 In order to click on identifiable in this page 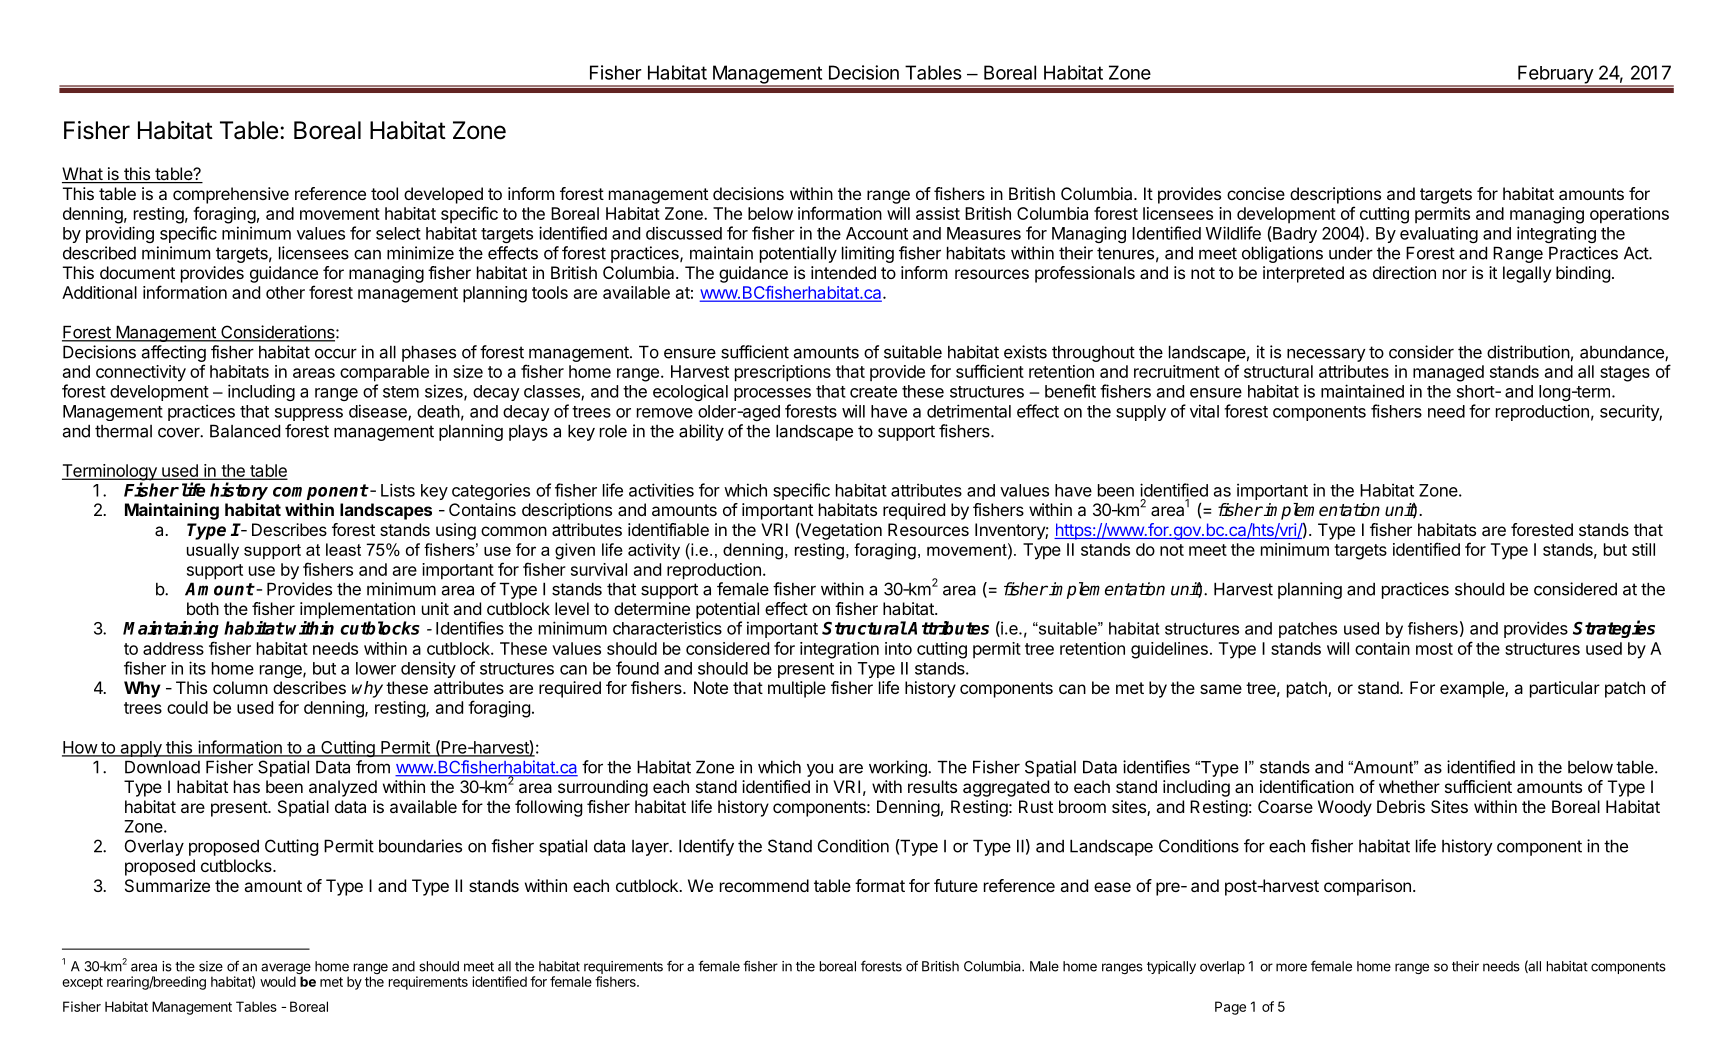, I will do `click(668, 529)`.
